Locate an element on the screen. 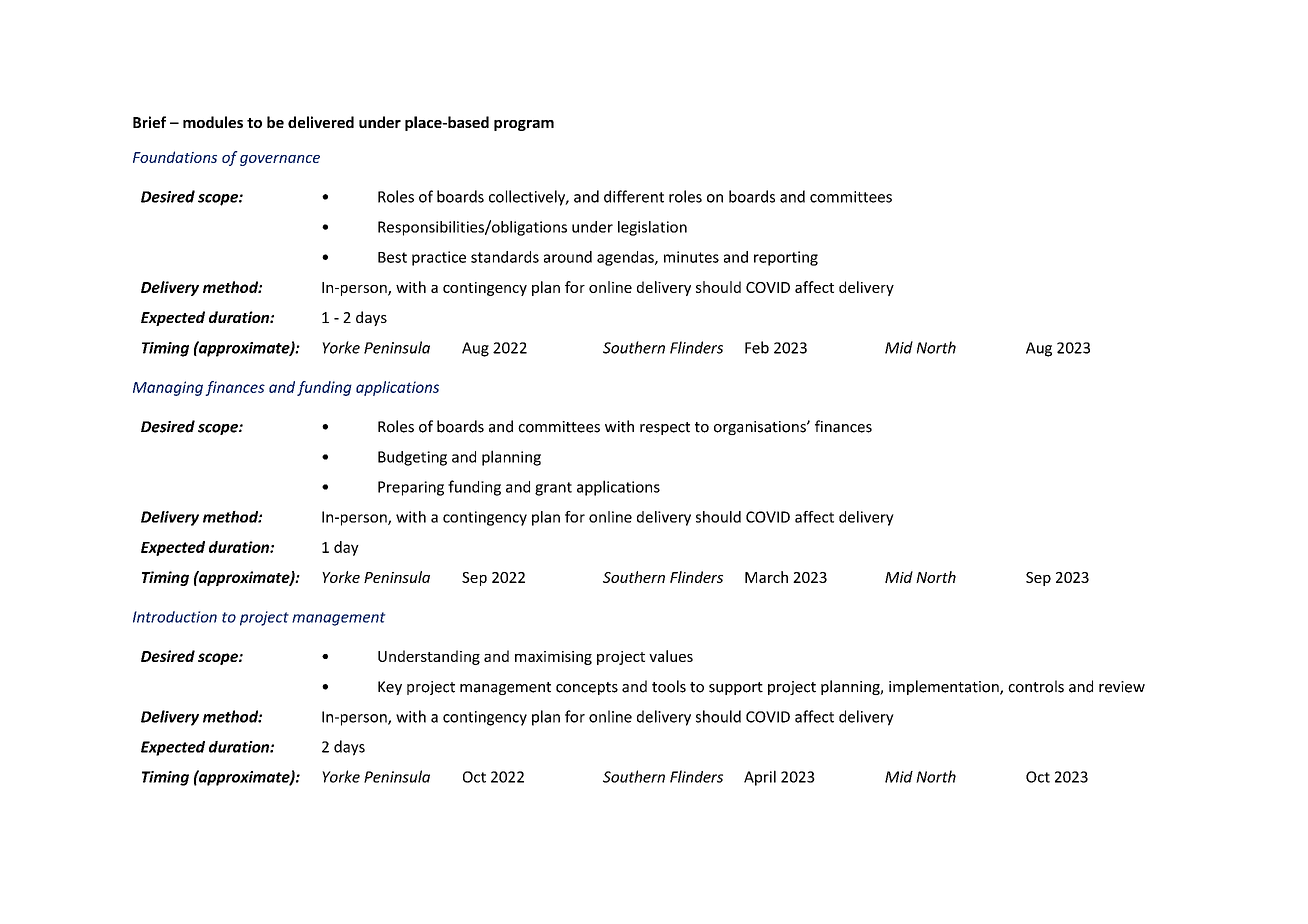  March is located at coordinates (766, 577).
